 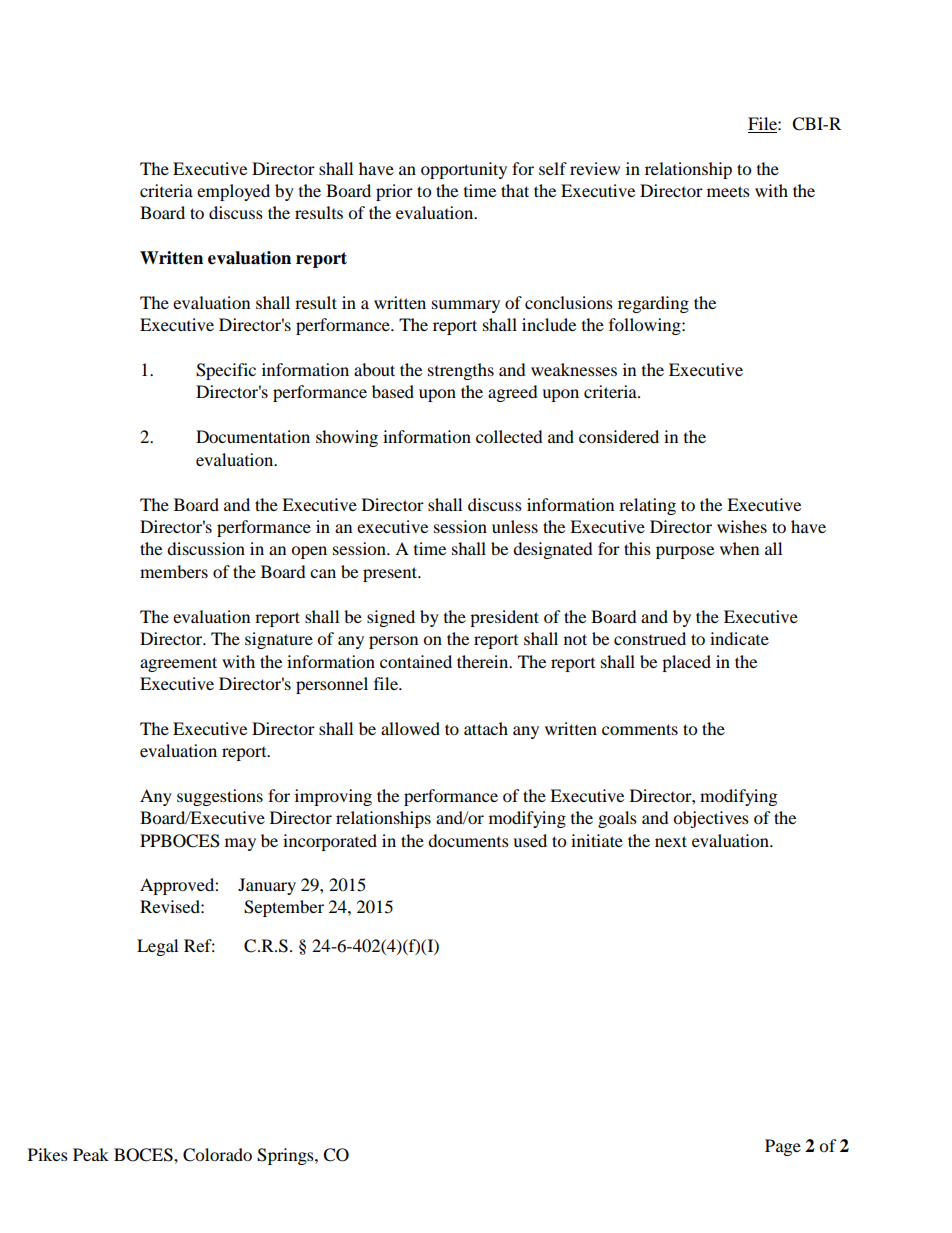 I want to click on Peak, so click(x=91, y=1154).
